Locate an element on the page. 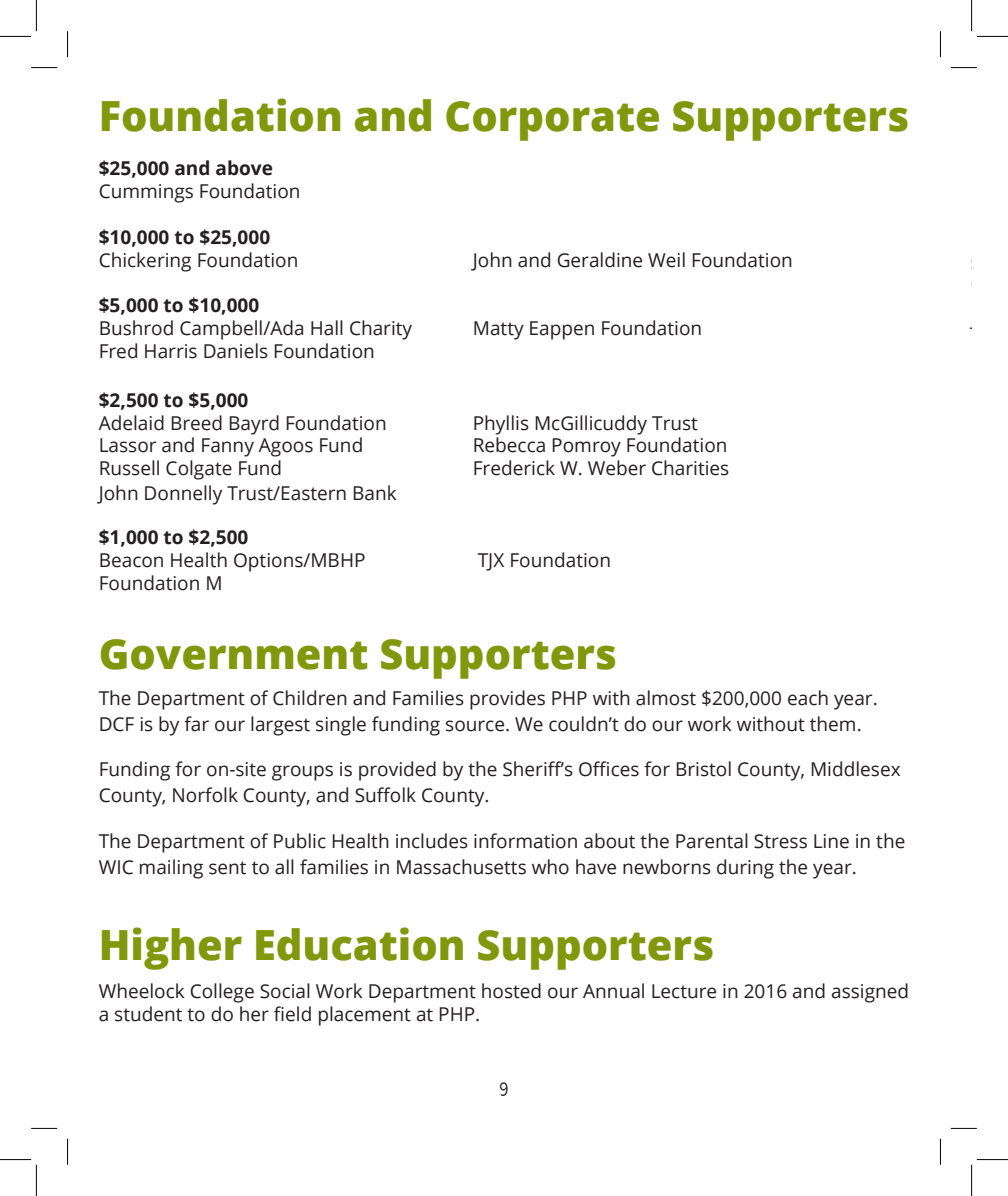 The height and width of the image is (1196, 1008). hosted is located at coordinates (511, 991).
